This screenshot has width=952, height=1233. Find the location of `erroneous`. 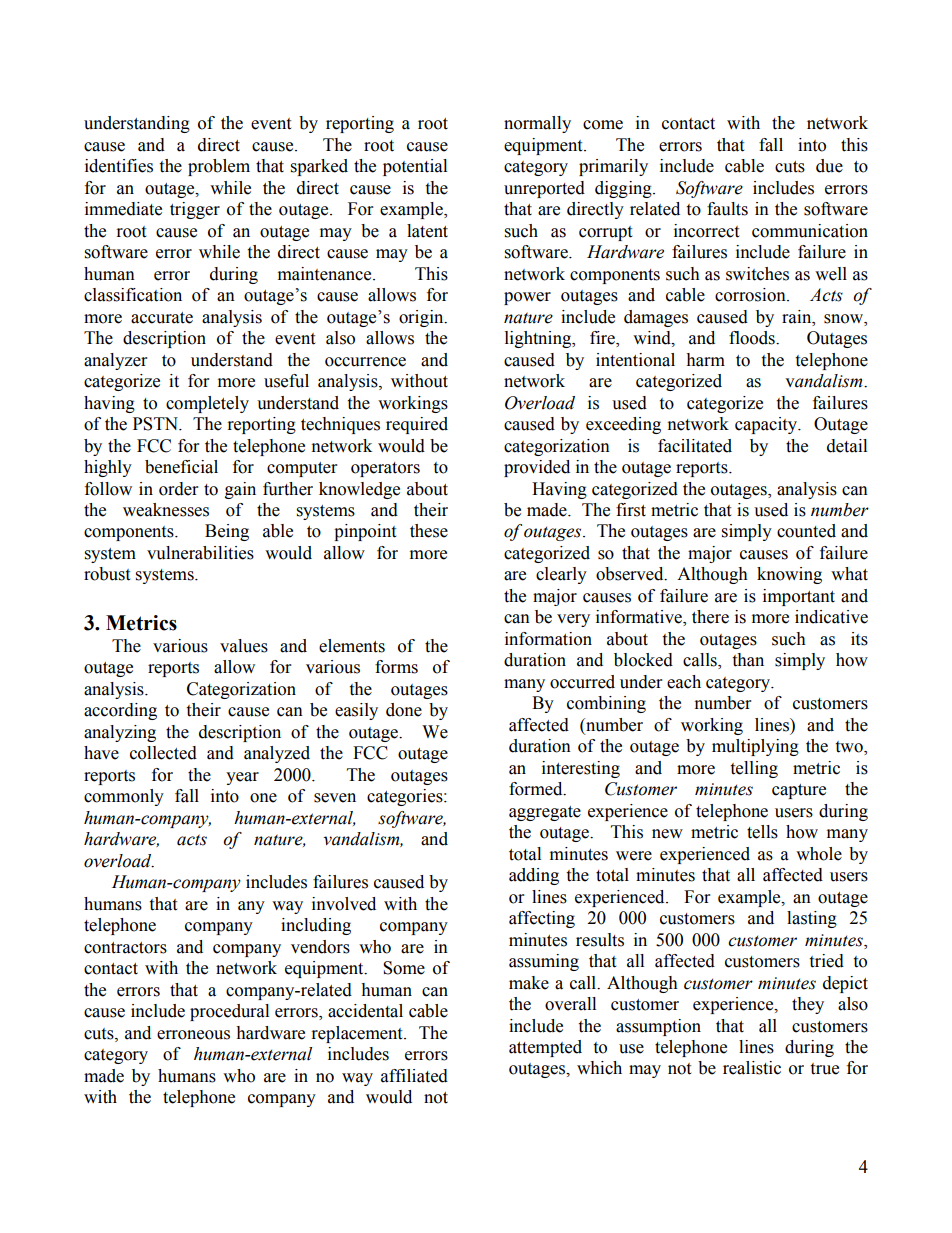

erroneous is located at coordinates (193, 1035).
